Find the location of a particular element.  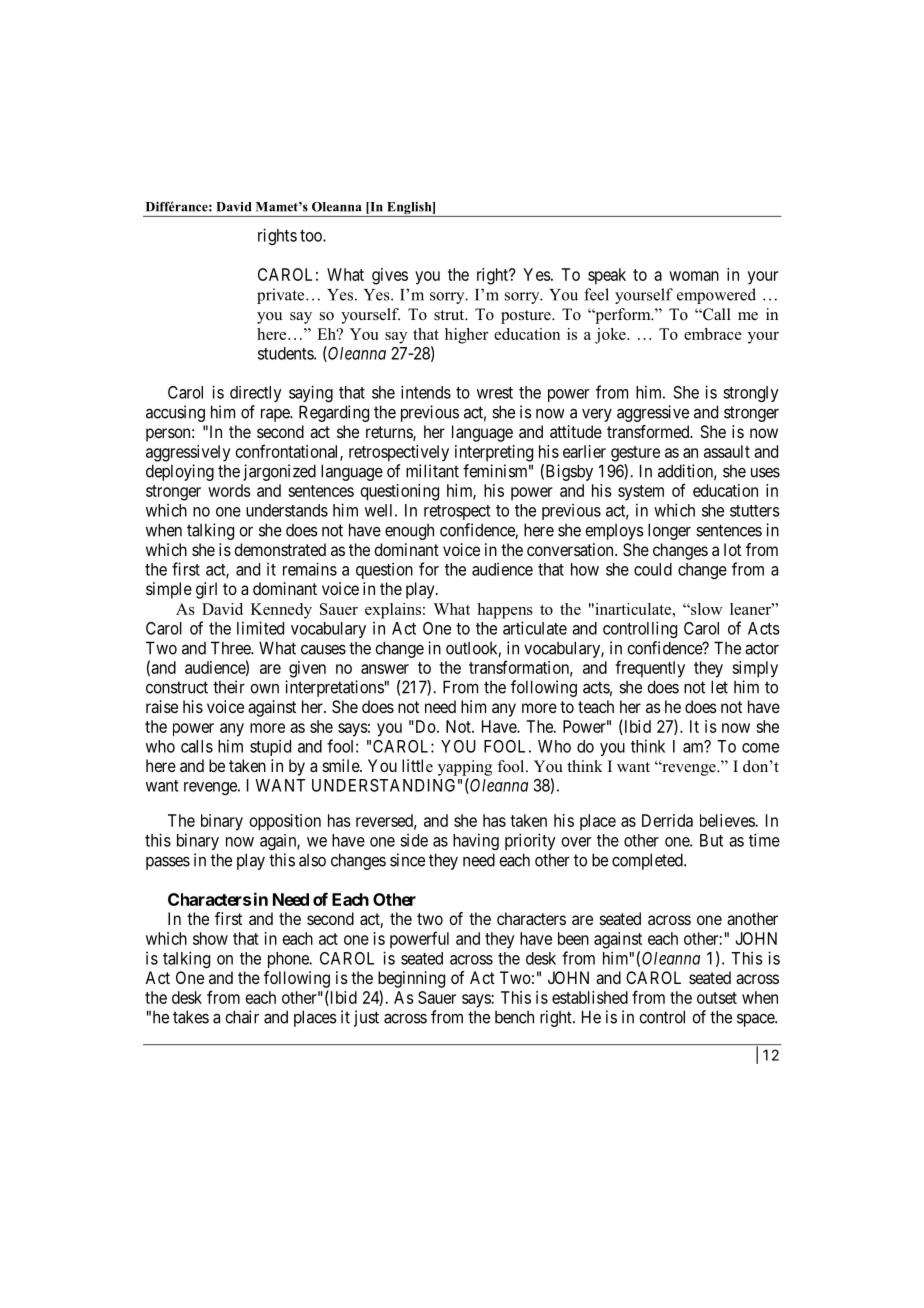

private is located at coordinates (282, 296).
